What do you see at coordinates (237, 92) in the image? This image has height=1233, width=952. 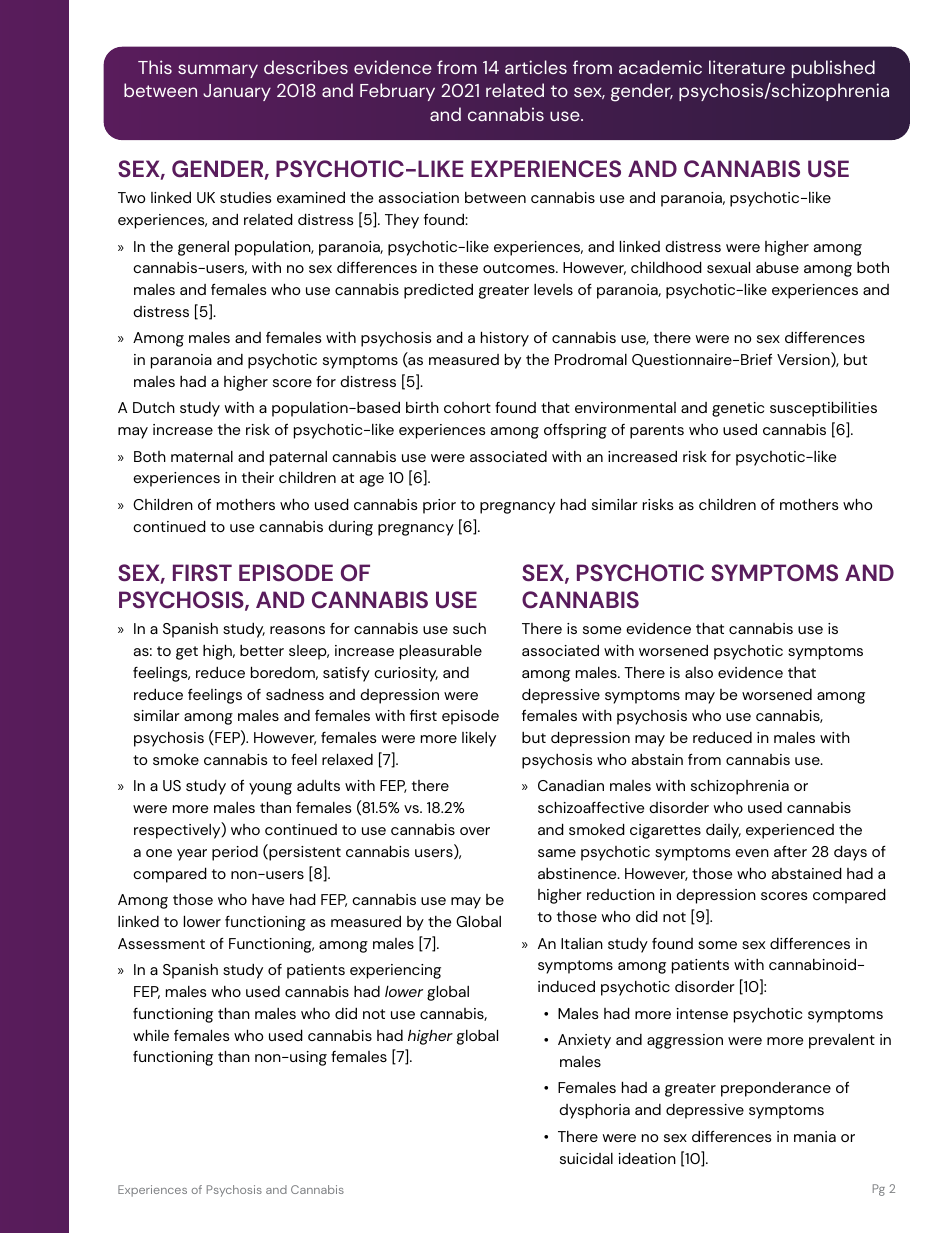 I see `January` at bounding box center [237, 92].
